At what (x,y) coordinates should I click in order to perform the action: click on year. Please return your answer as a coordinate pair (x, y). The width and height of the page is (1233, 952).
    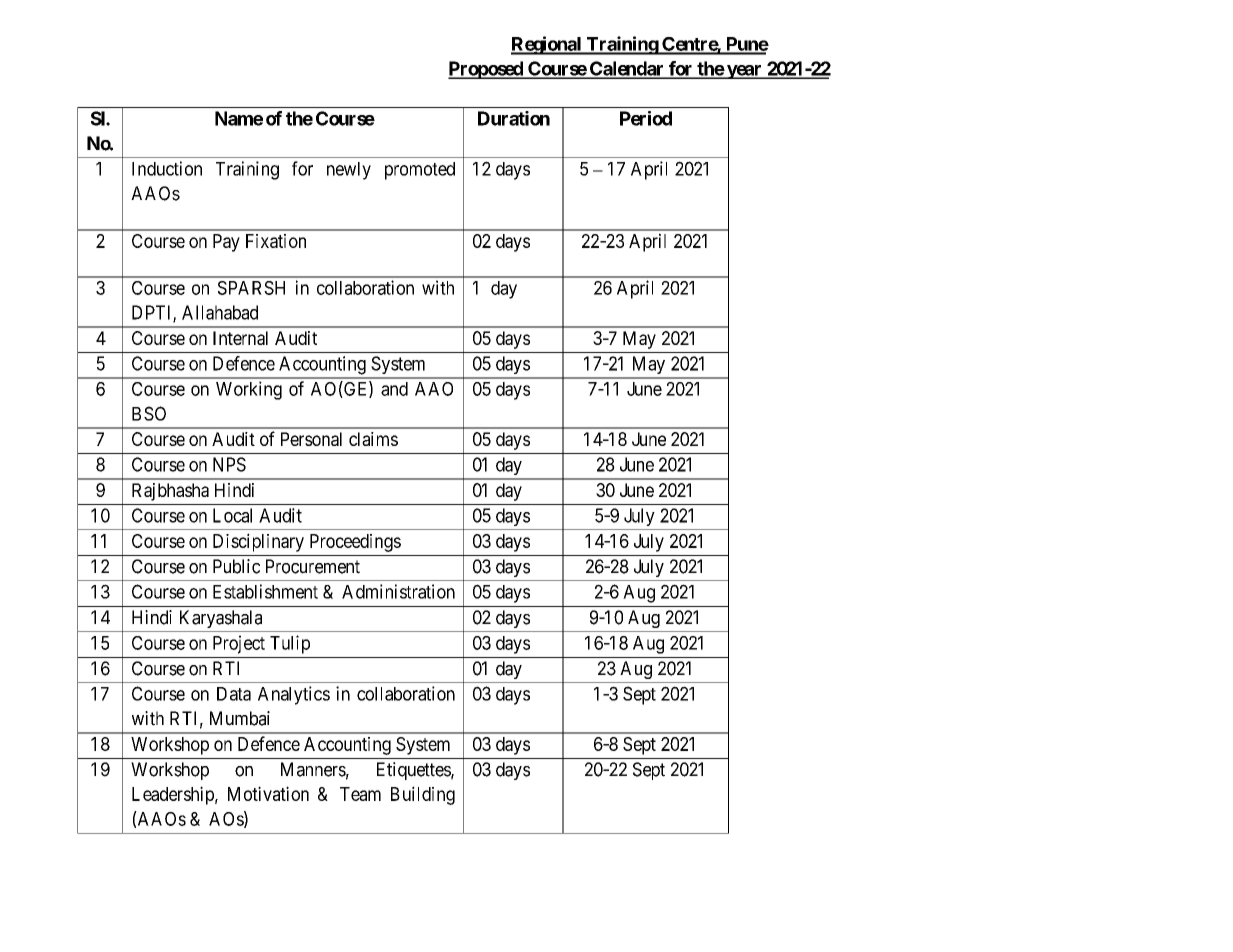
    Looking at the image, I should click on (744, 72).
